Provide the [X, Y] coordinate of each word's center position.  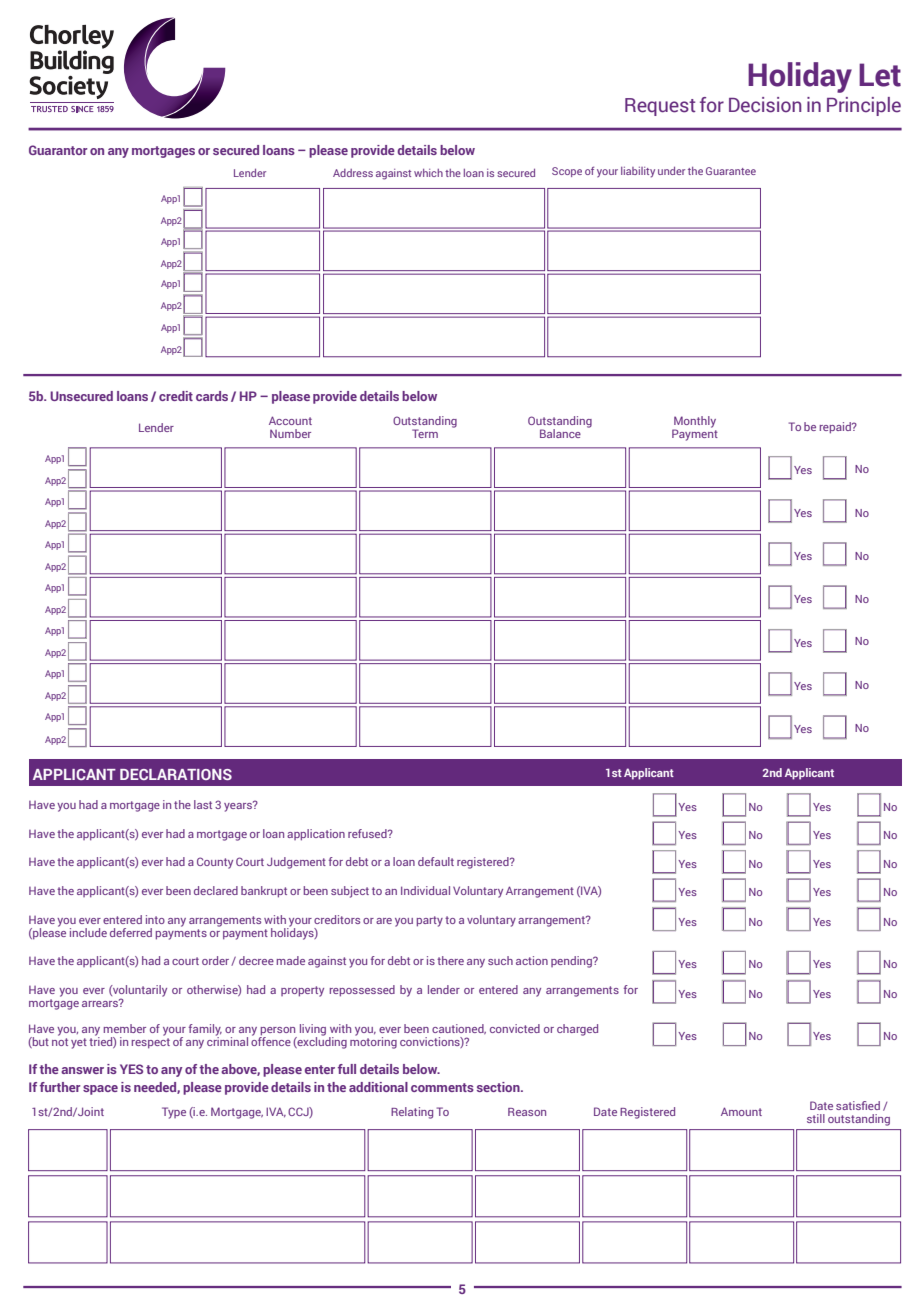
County [215, 863]
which [428, 173]
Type [174, 1113]
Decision [765, 105]
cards [212, 396]
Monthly [694, 423]
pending [573, 962]
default [436, 861]
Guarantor [58, 150]
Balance [560, 433]
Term [425, 433]
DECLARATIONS [176, 774]
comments [442, 1087]
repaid [836, 428]
